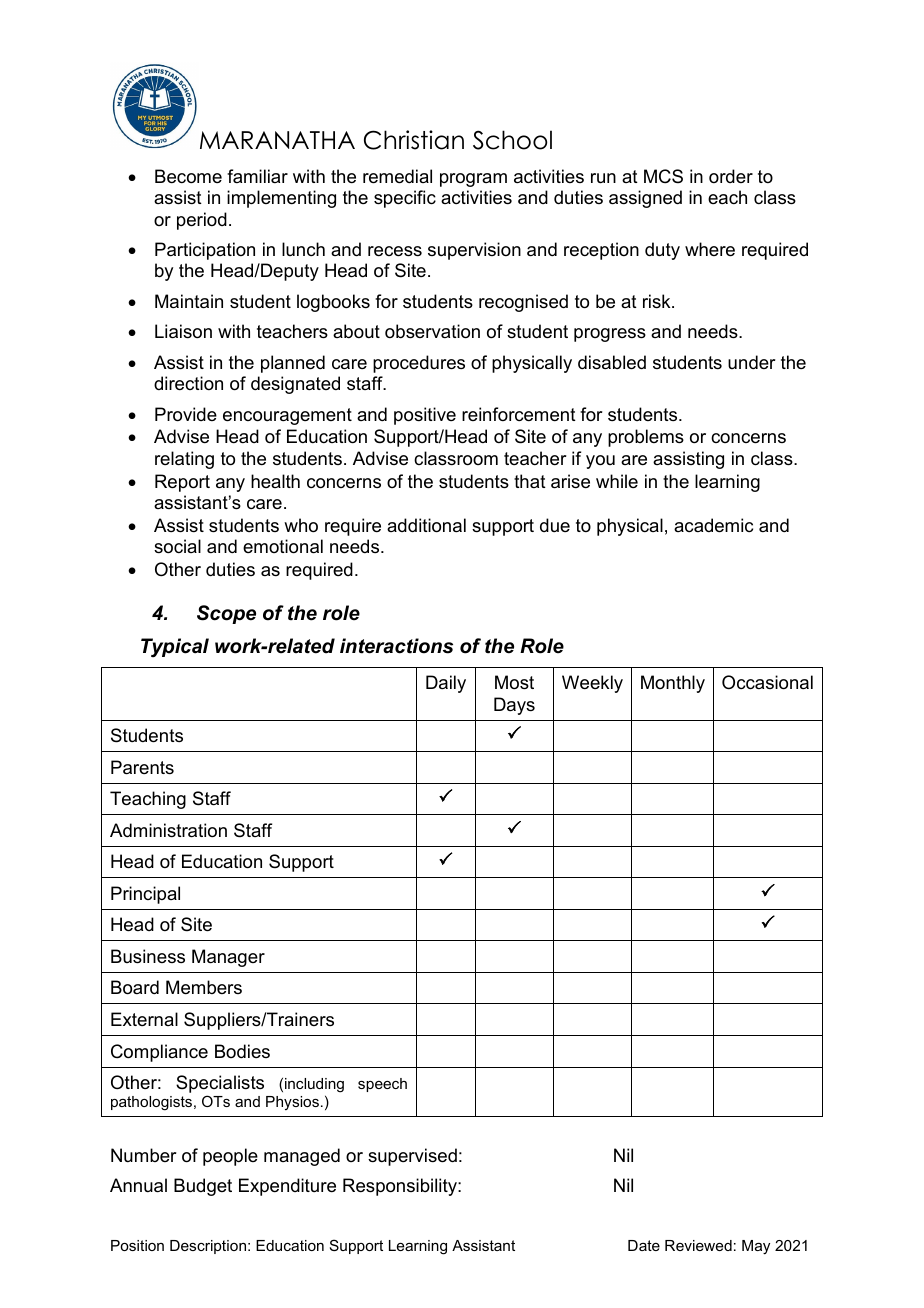  What do you see at coordinates (673, 684) in the page?
I see `Monthly` at bounding box center [673, 684].
